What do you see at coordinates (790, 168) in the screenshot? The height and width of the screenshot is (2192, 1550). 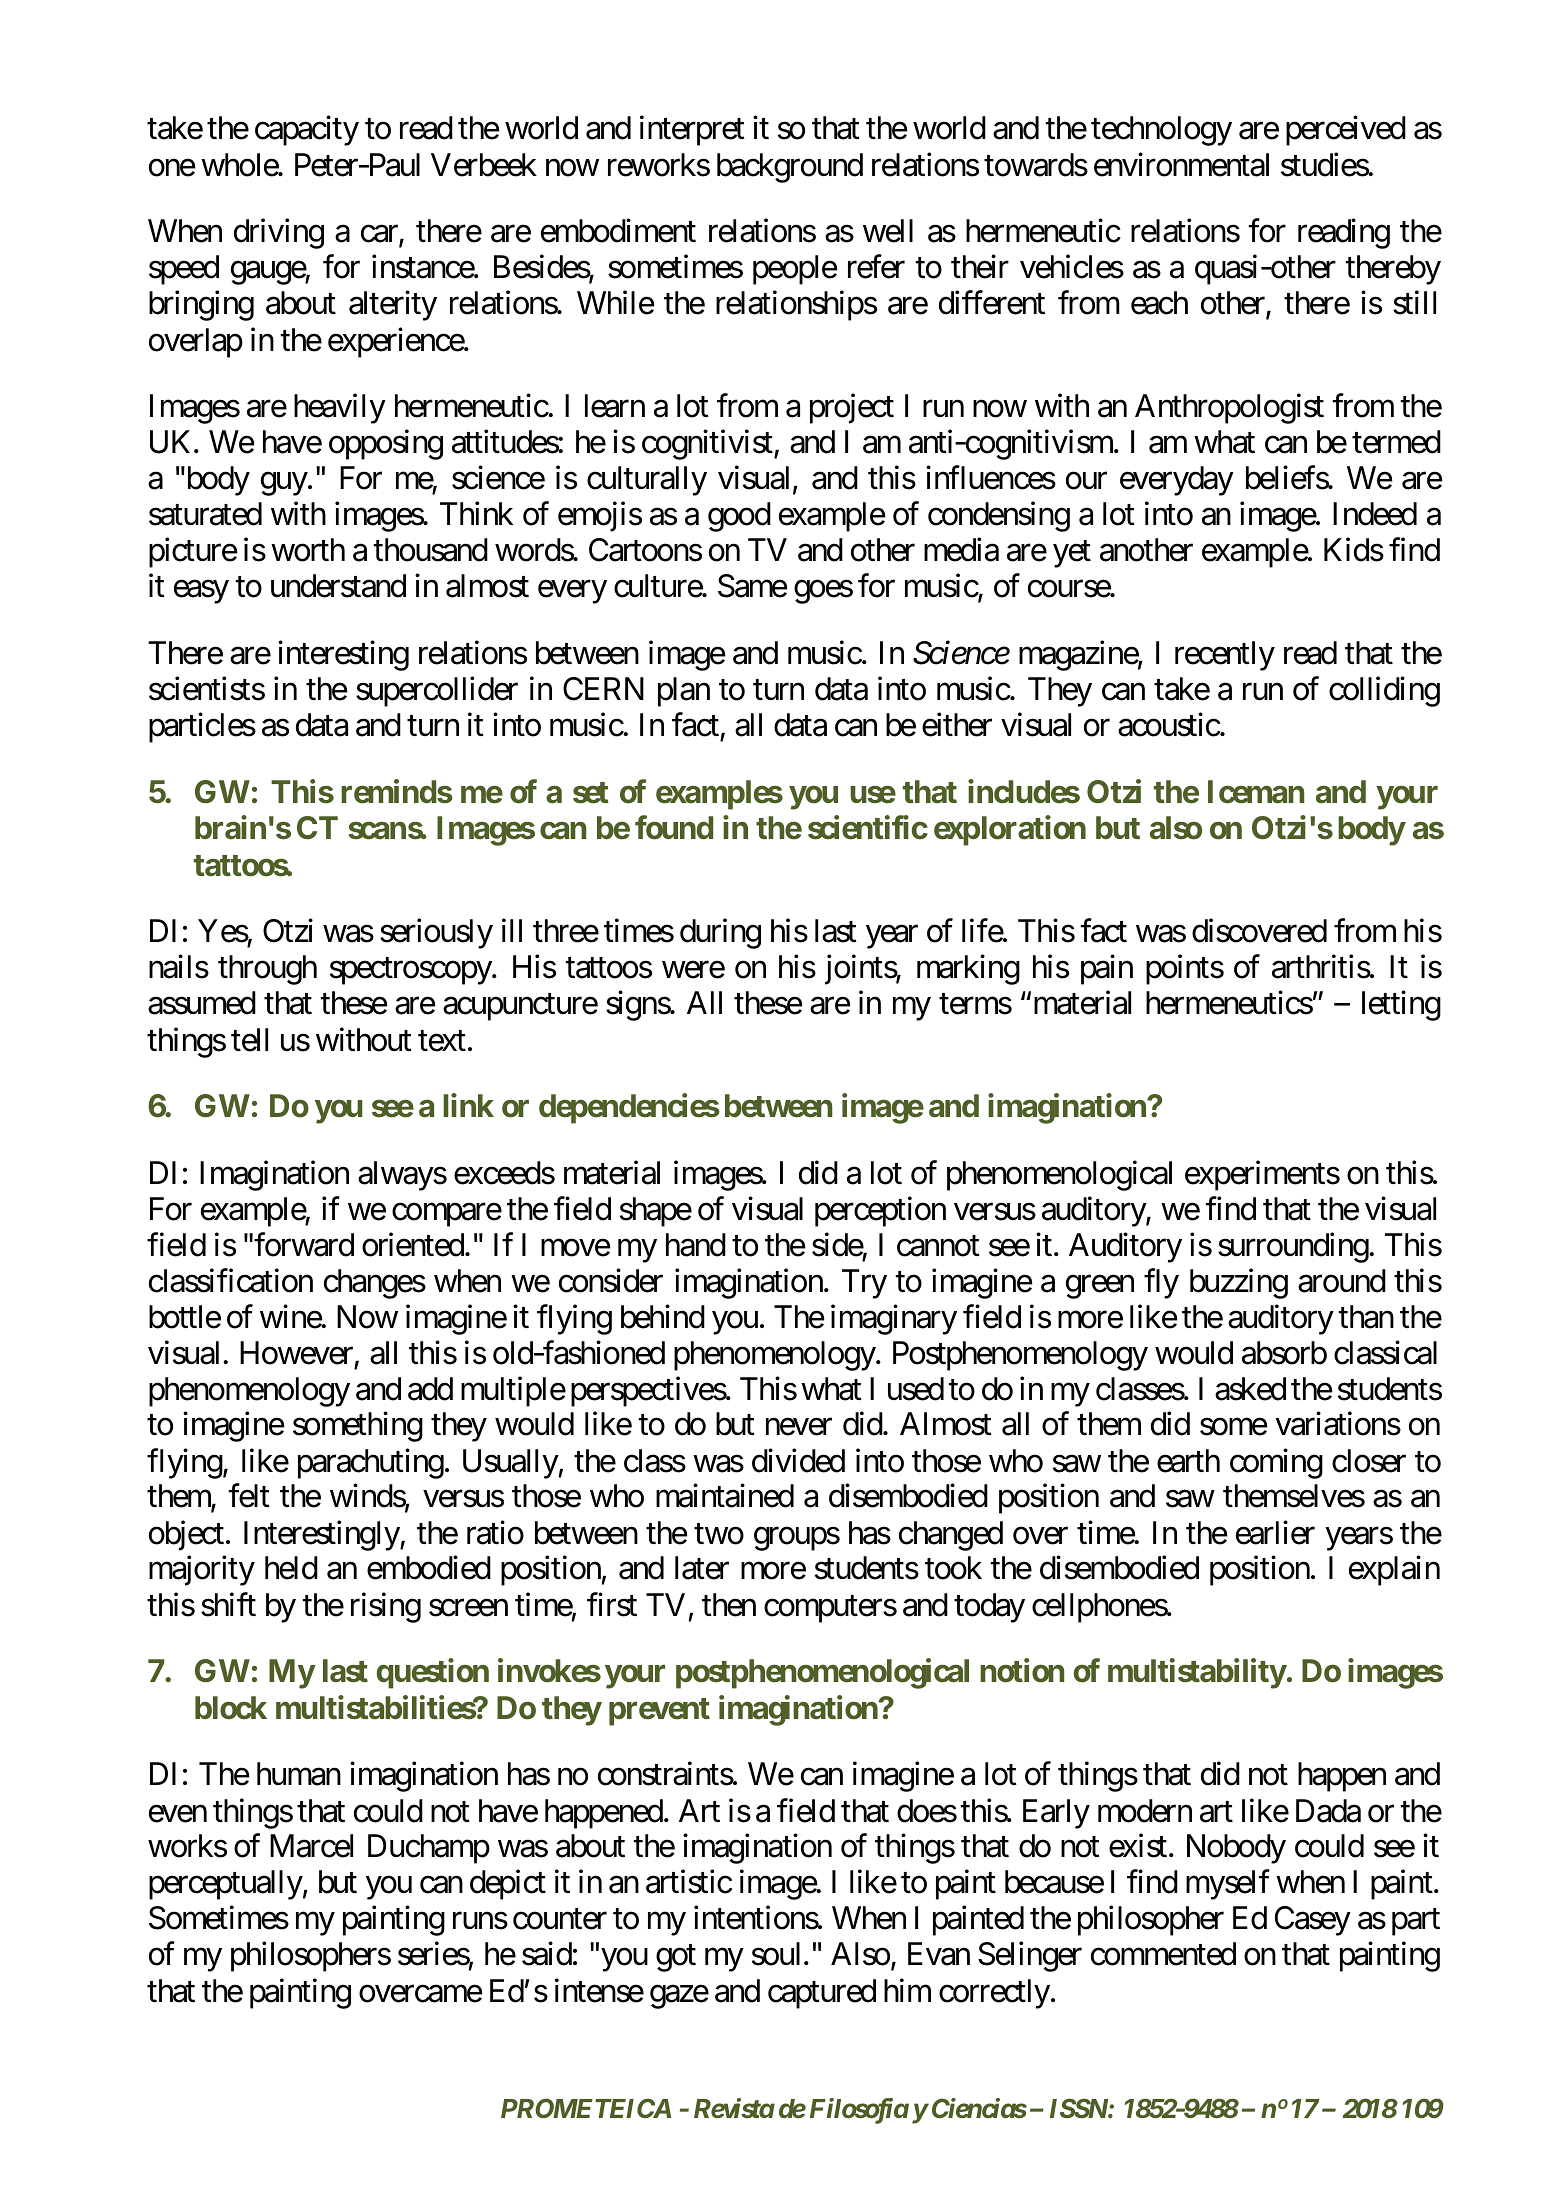 I see `background` at bounding box center [790, 168].
